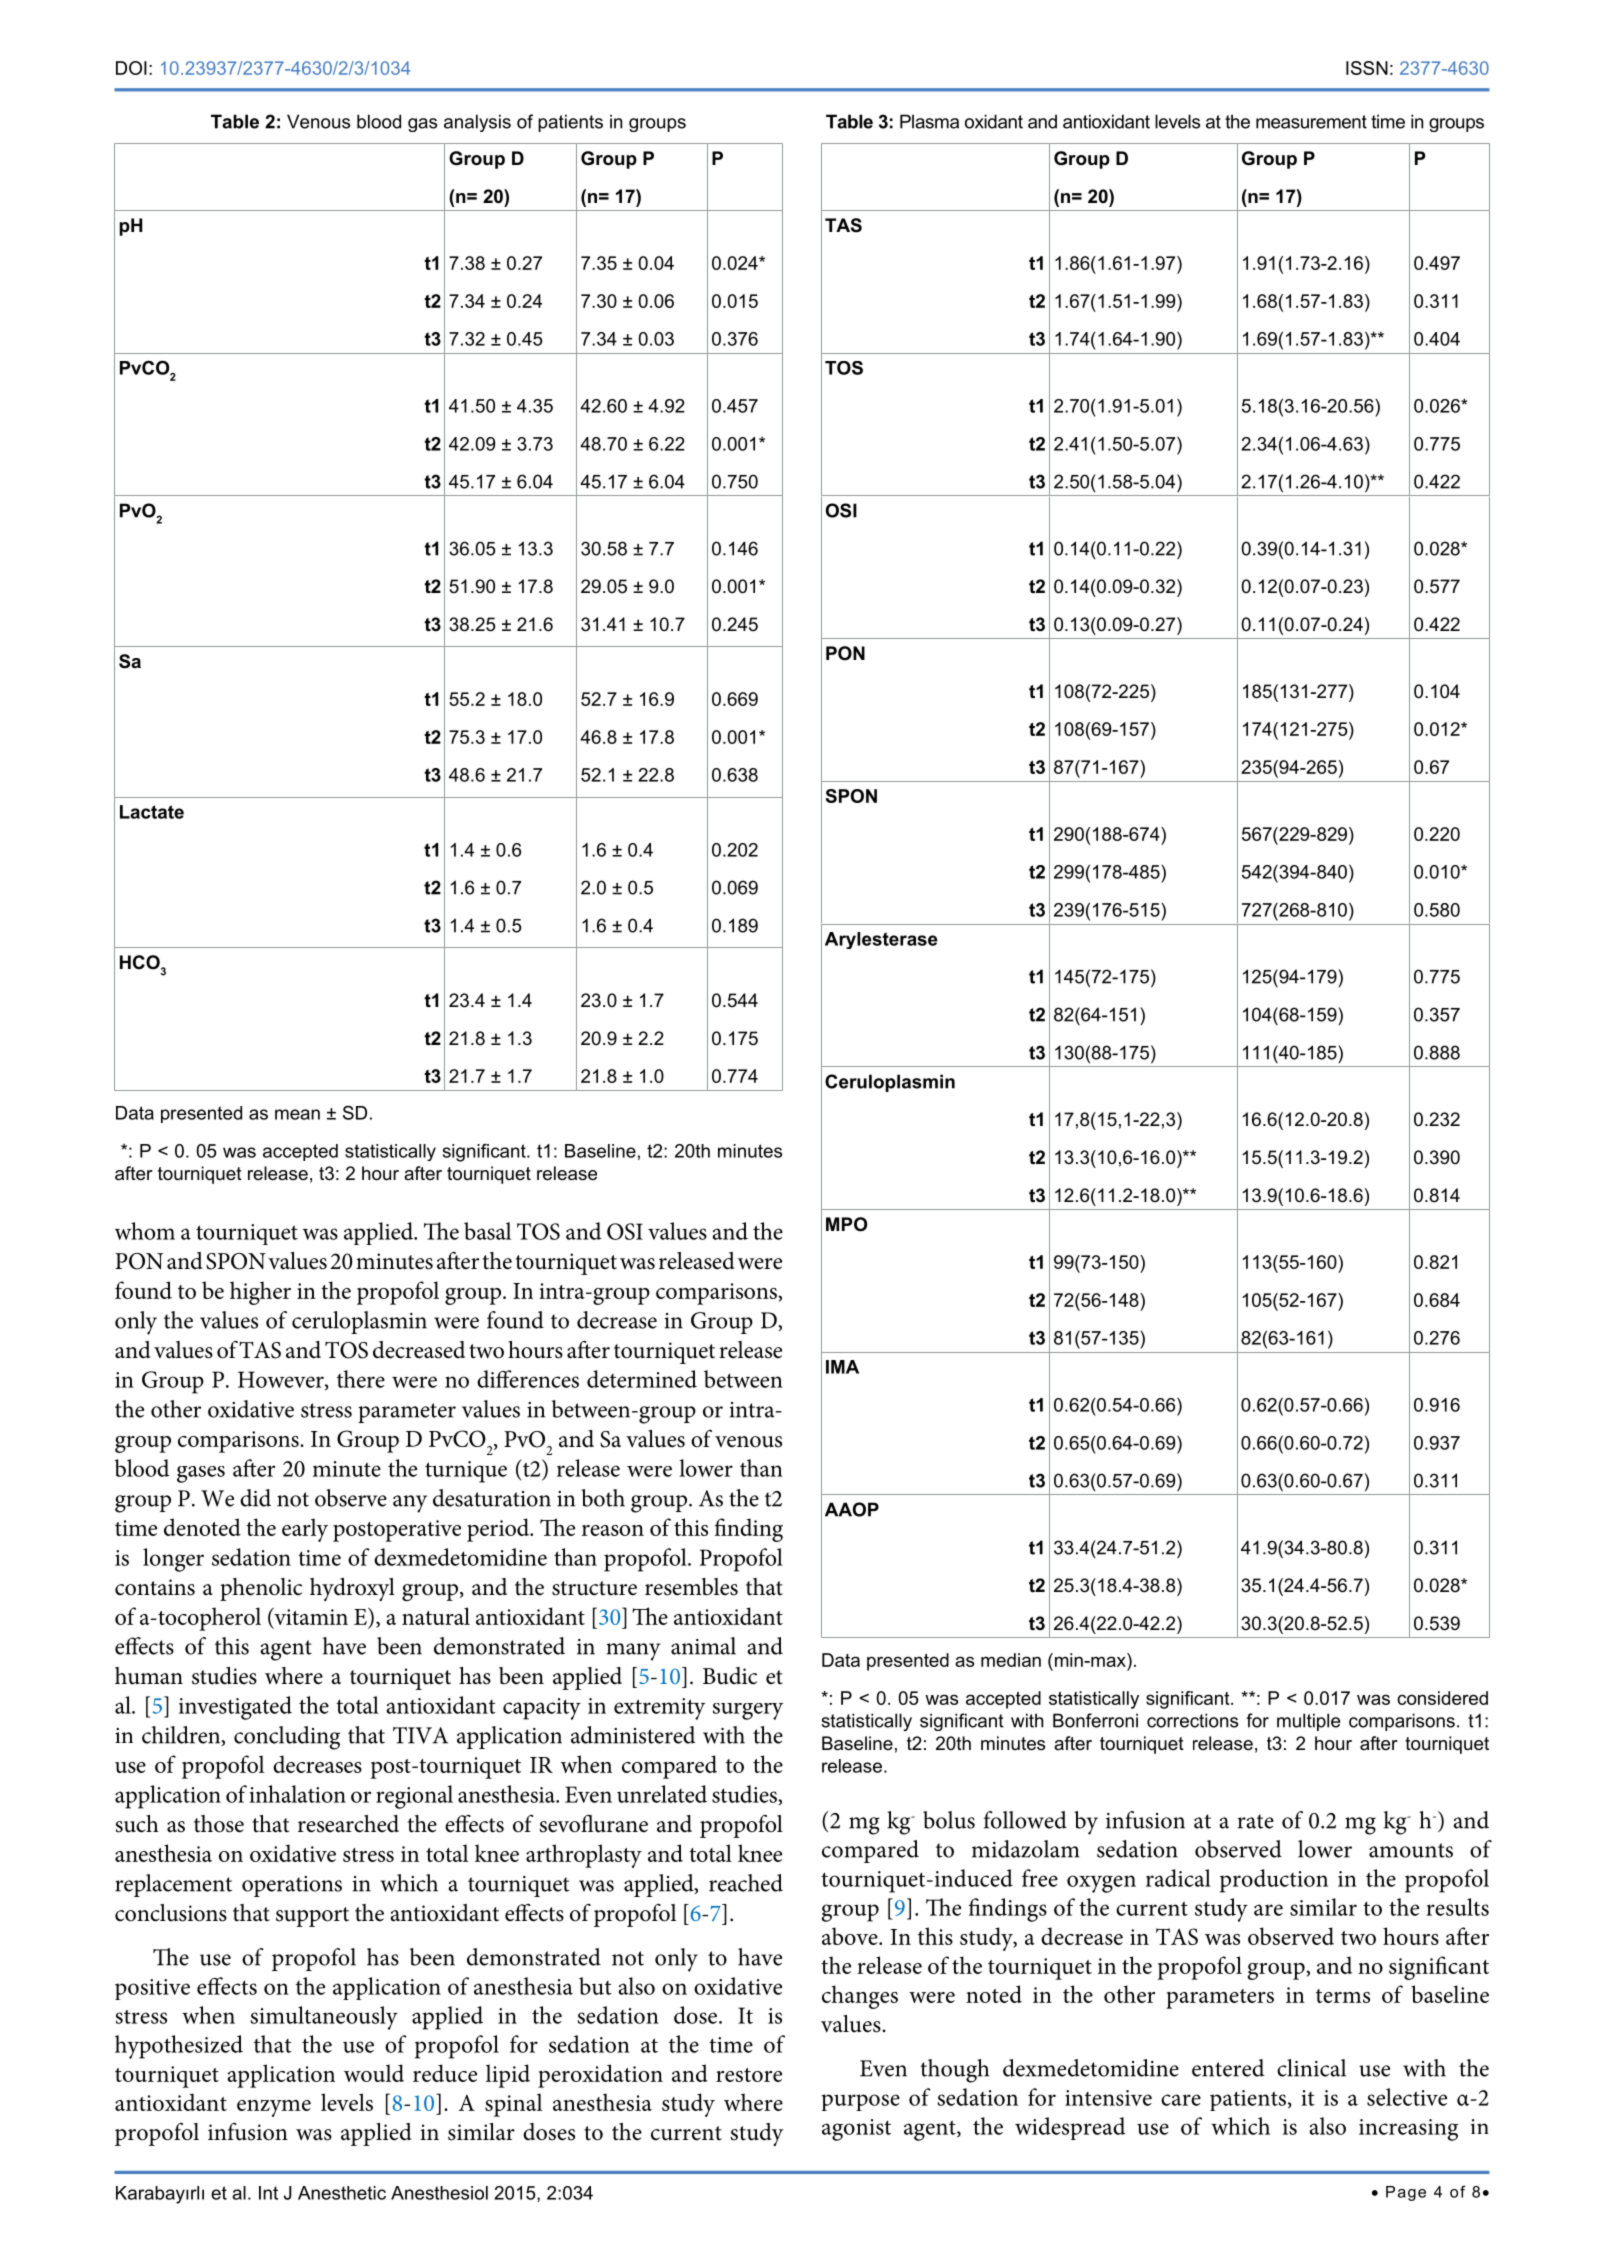 This screenshot has width=1604, height=2268. I want to click on enzyme, so click(274, 2108).
